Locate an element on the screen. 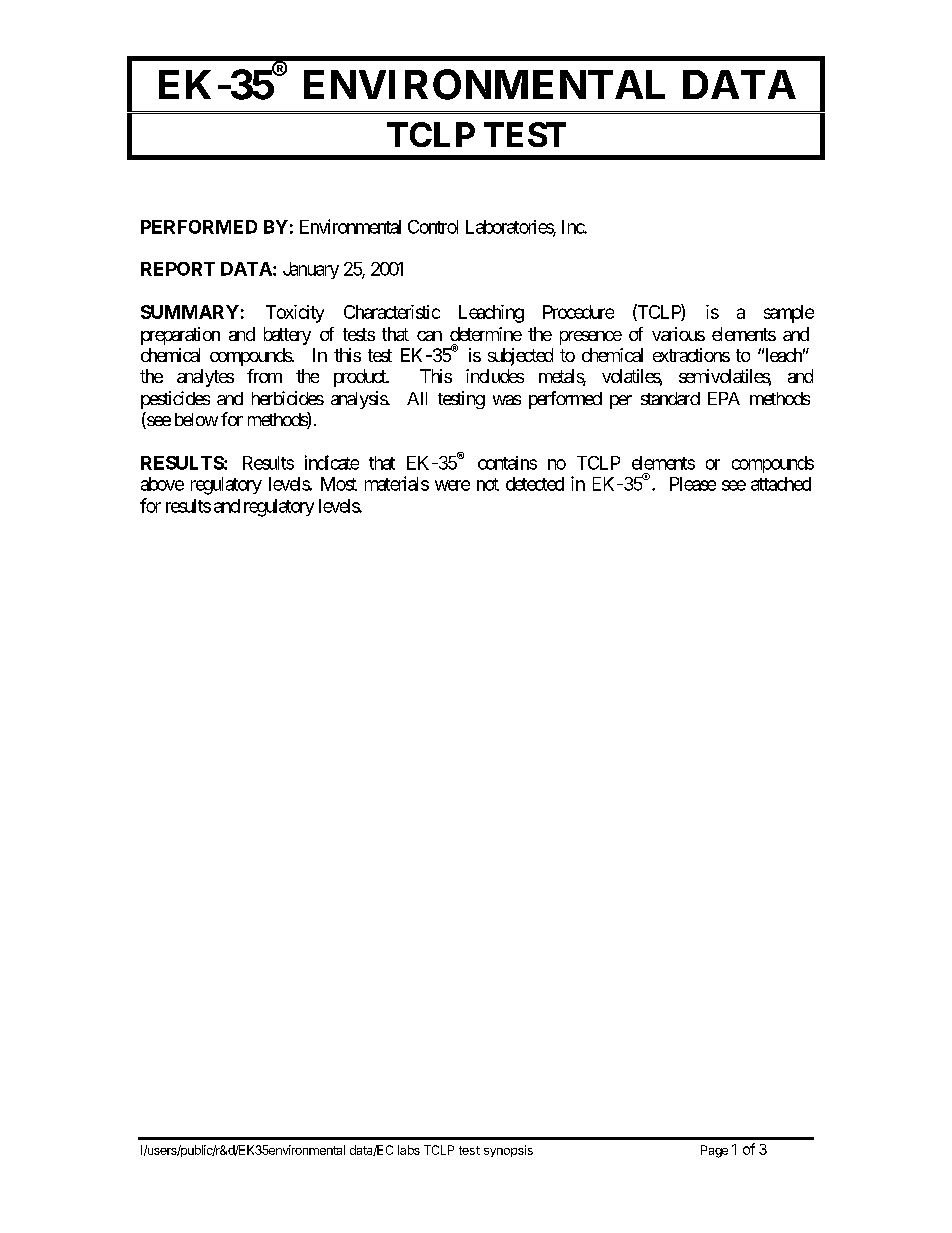  Please is located at coordinates (693, 484).
